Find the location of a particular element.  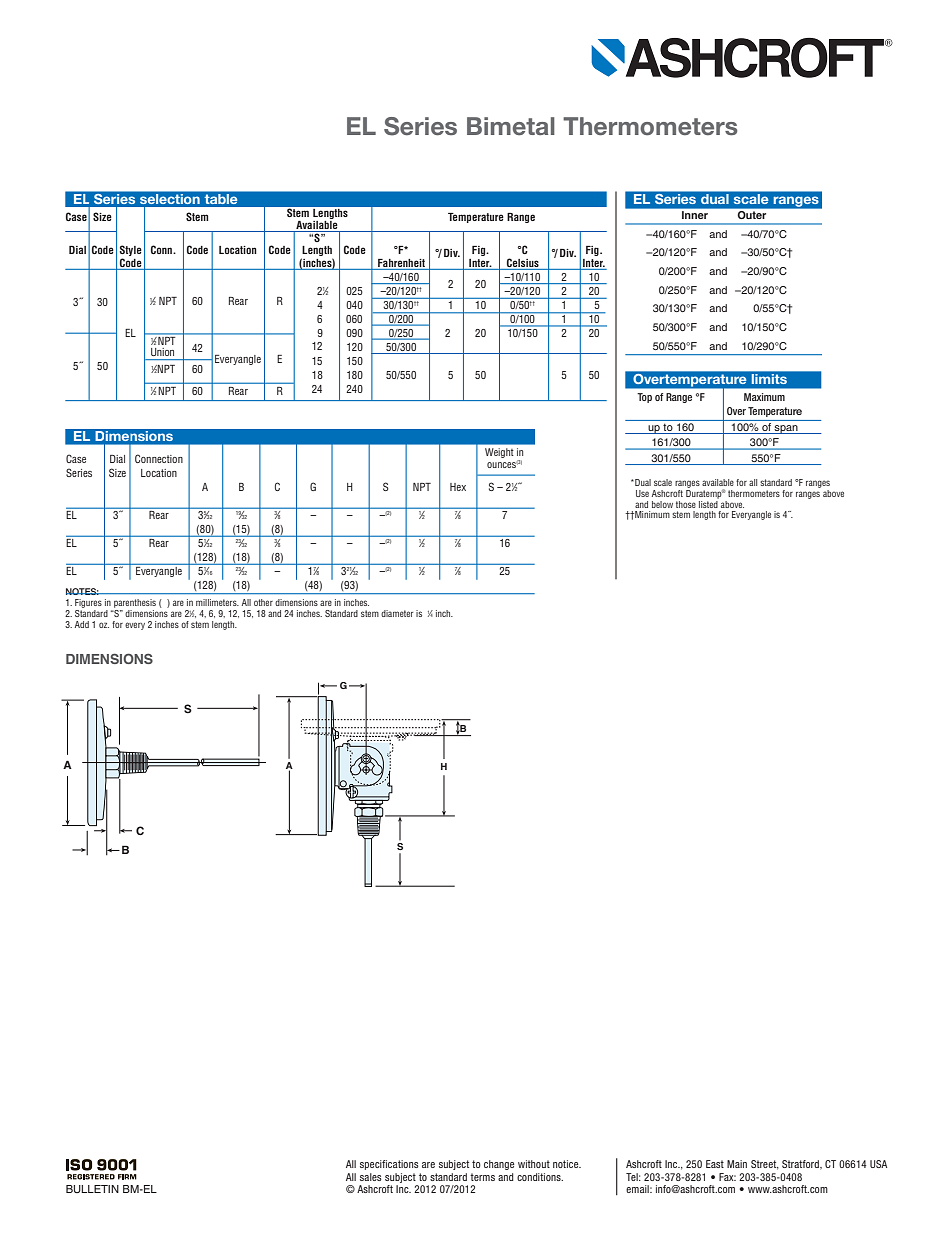

sales is located at coordinates (371, 1177).
